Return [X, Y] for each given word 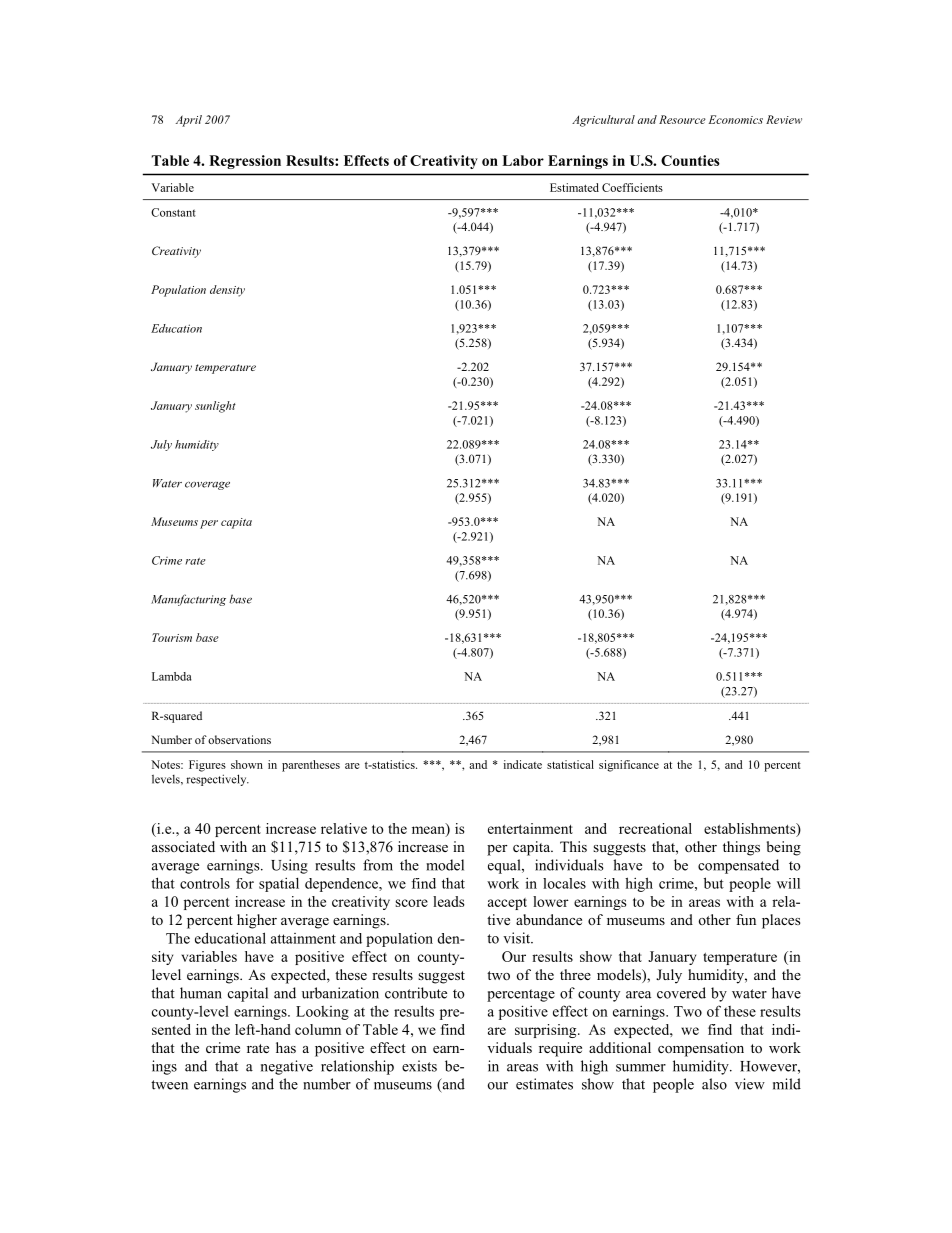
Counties [690, 160]
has [286, 1047]
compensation [701, 1049]
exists [419, 1066]
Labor [523, 160]
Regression [245, 162]
